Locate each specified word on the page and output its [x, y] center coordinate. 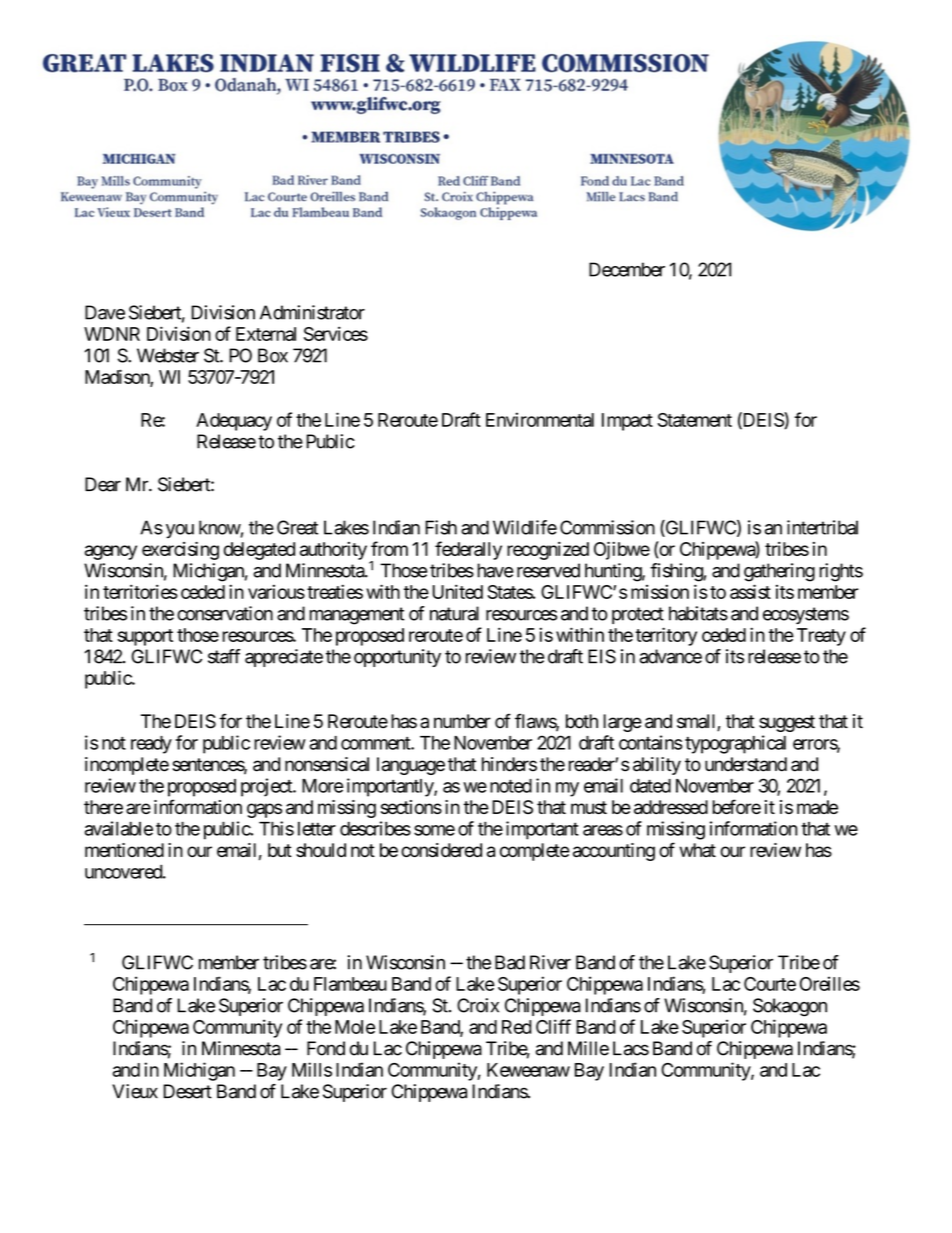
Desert [187, 1091]
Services [336, 333]
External [266, 334]
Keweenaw [528, 1070]
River [550, 962]
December [627, 269]
